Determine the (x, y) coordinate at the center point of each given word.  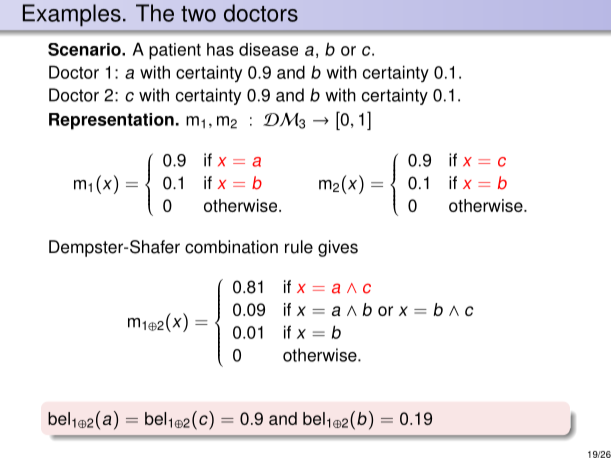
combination (231, 247)
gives (338, 248)
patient (175, 51)
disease (268, 49)
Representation (111, 121)
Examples (72, 15)
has (220, 49)
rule (299, 247)
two (198, 14)
